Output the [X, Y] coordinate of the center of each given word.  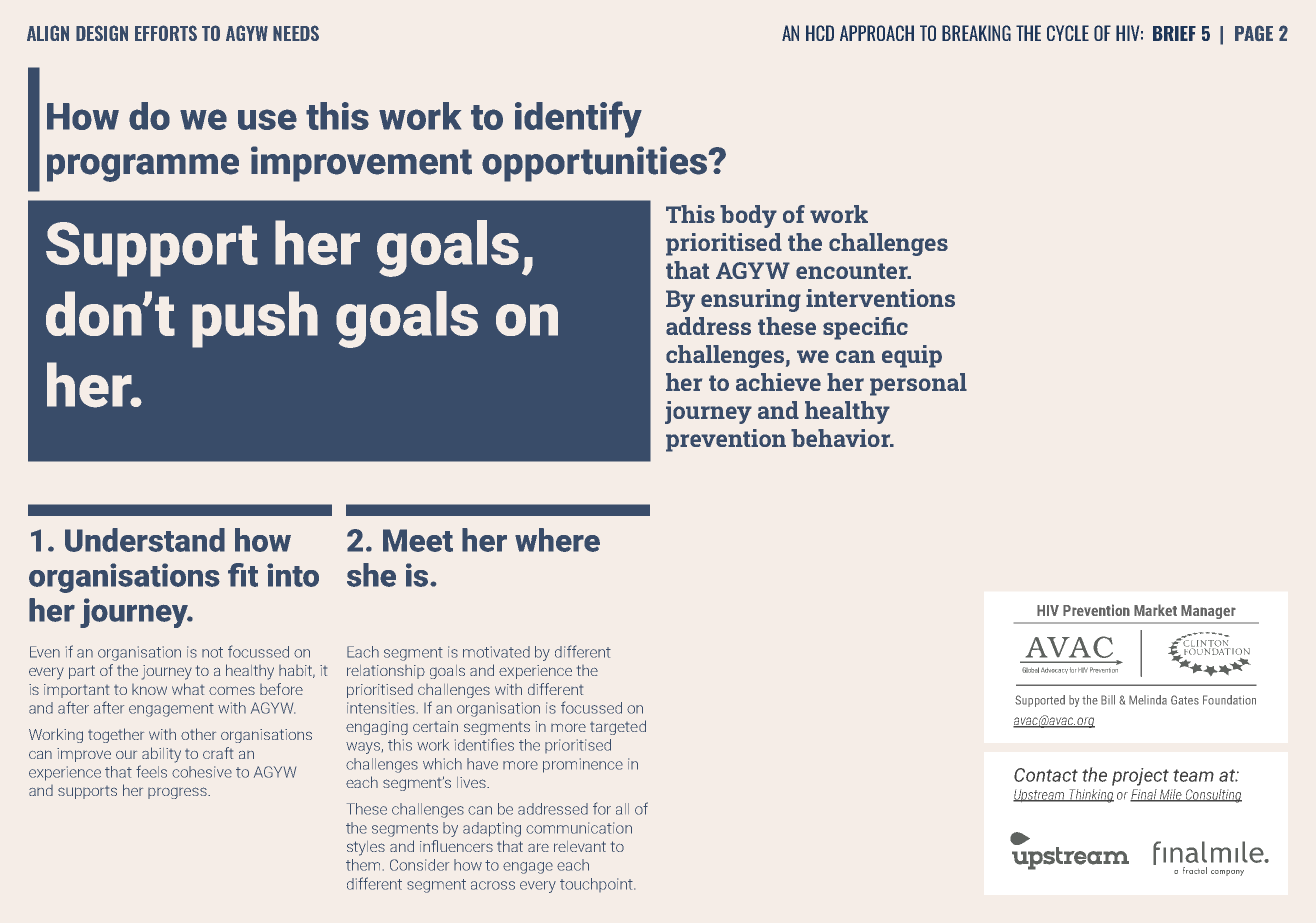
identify [578, 119]
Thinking [1090, 796]
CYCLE [1068, 33]
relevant [580, 846]
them [363, 865]
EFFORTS [166, 33]
